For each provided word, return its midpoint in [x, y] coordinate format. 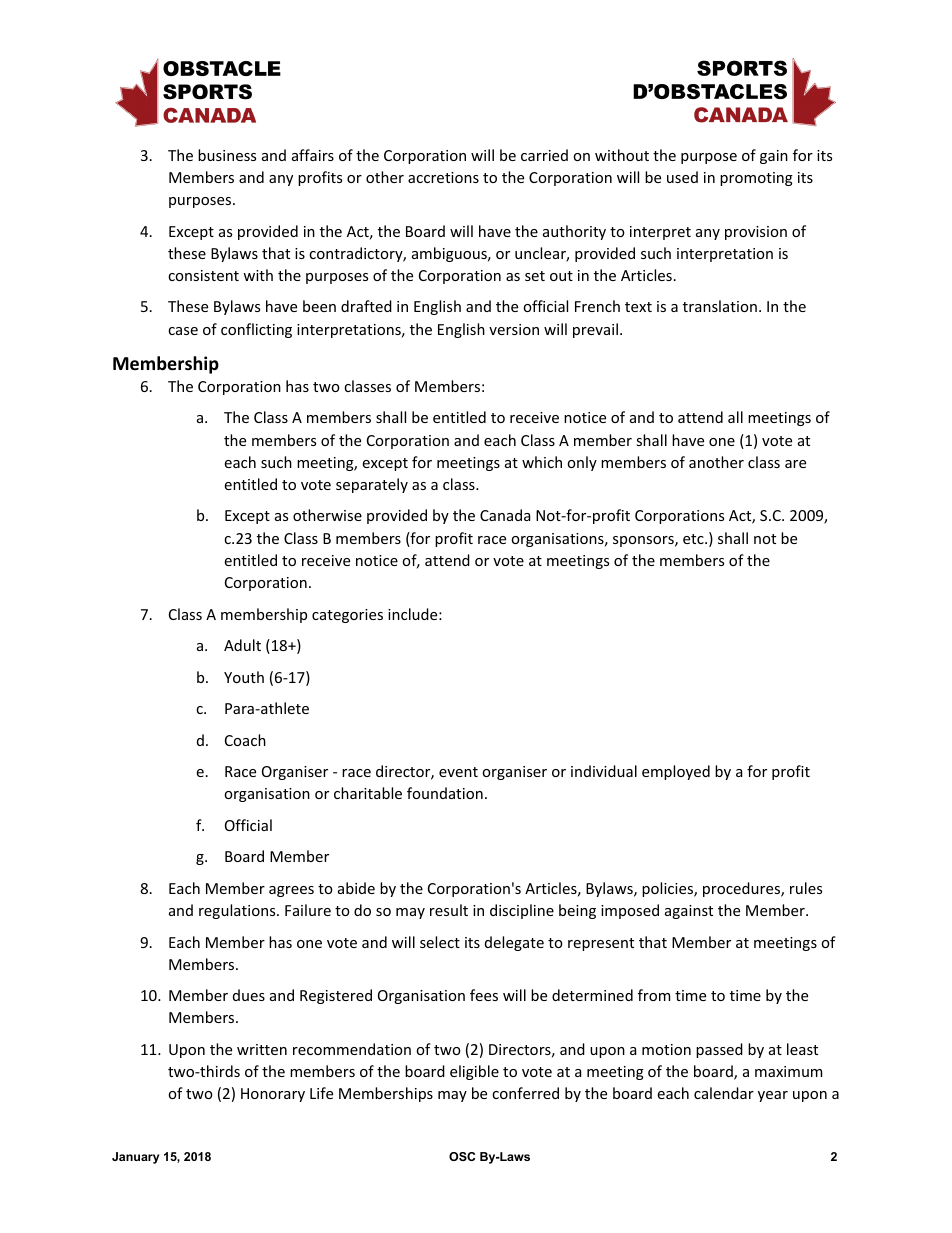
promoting [756, 179]
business [227, 155]
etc [694, 539]
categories [347, 616]
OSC [462, 1156]
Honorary [273, 1095]
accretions [443, 177]
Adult [242, 645]
